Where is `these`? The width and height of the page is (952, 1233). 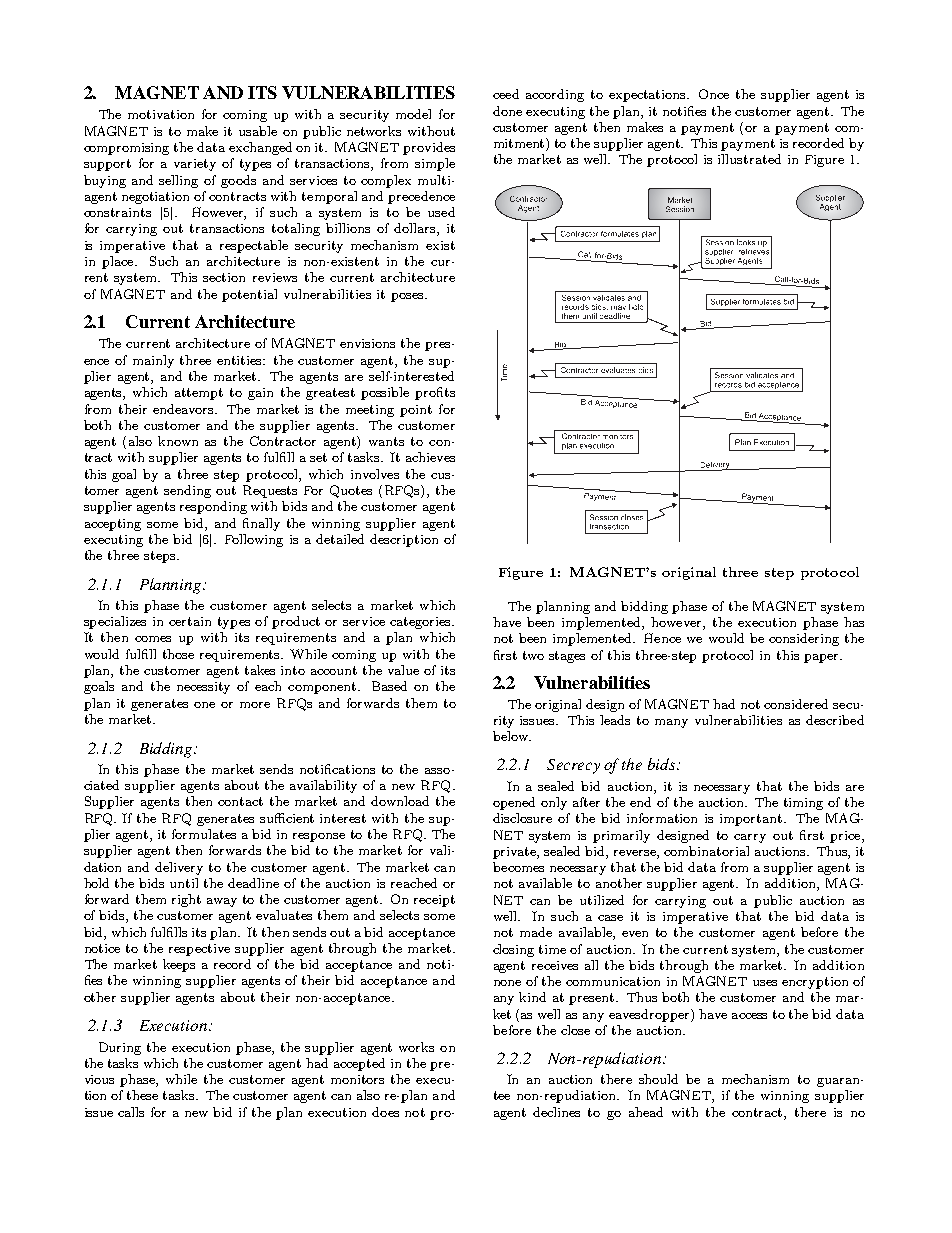 these is located at coordinates (142, 1095).
